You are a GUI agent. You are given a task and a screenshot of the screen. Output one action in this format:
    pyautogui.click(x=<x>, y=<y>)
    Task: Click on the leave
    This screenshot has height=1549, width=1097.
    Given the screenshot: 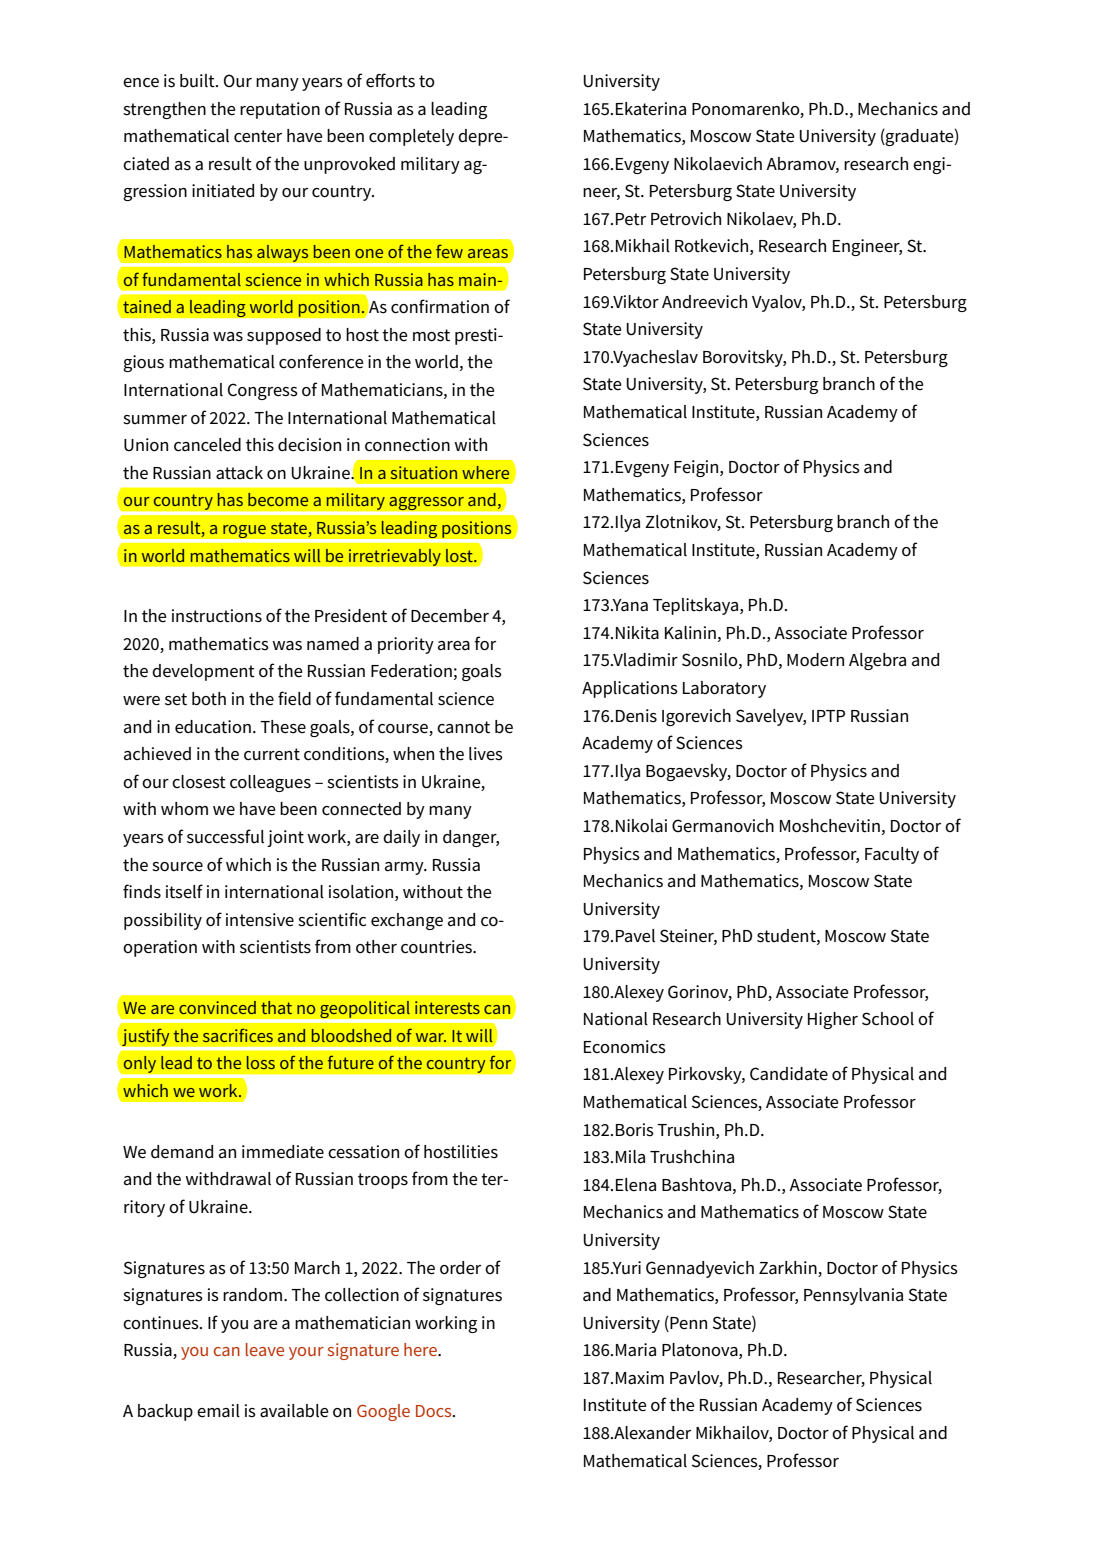 What is the action you would take?
    pyautogui.click(x=265, y=1349)
